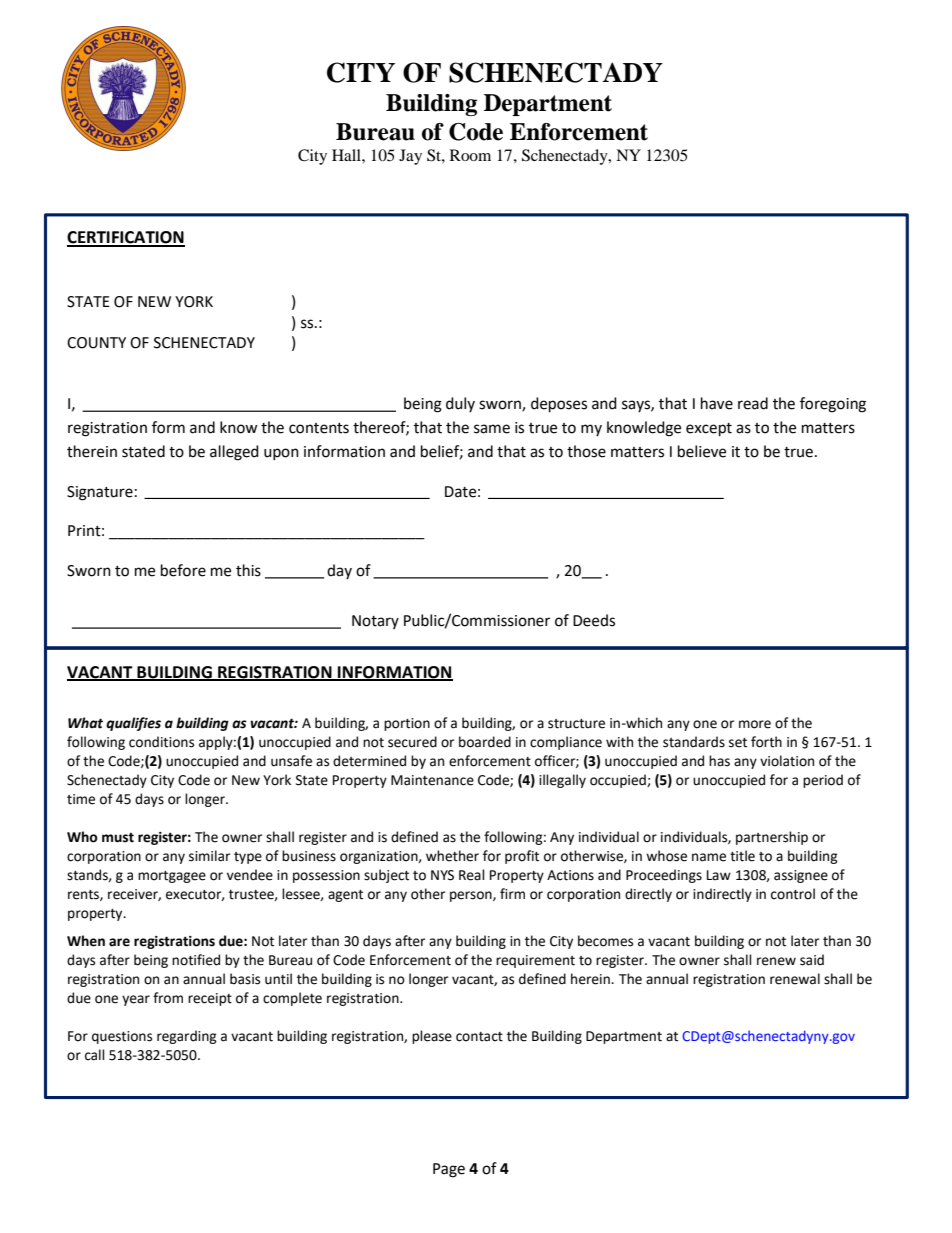  Describe the element at coordinates (753, 403) in the document. I see `read` at that location.
